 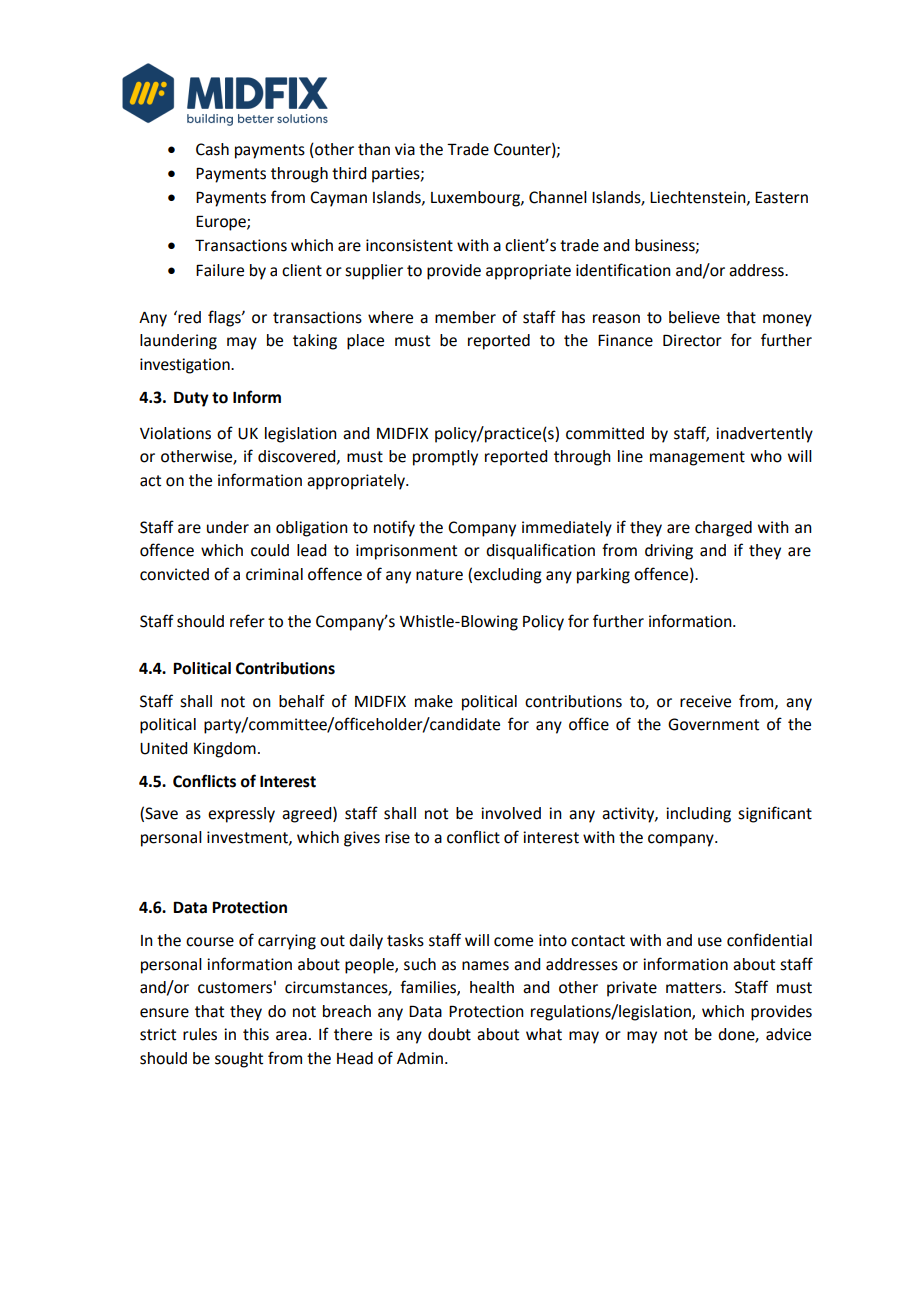 I want to click on Director, so click(x=692, y=340).
